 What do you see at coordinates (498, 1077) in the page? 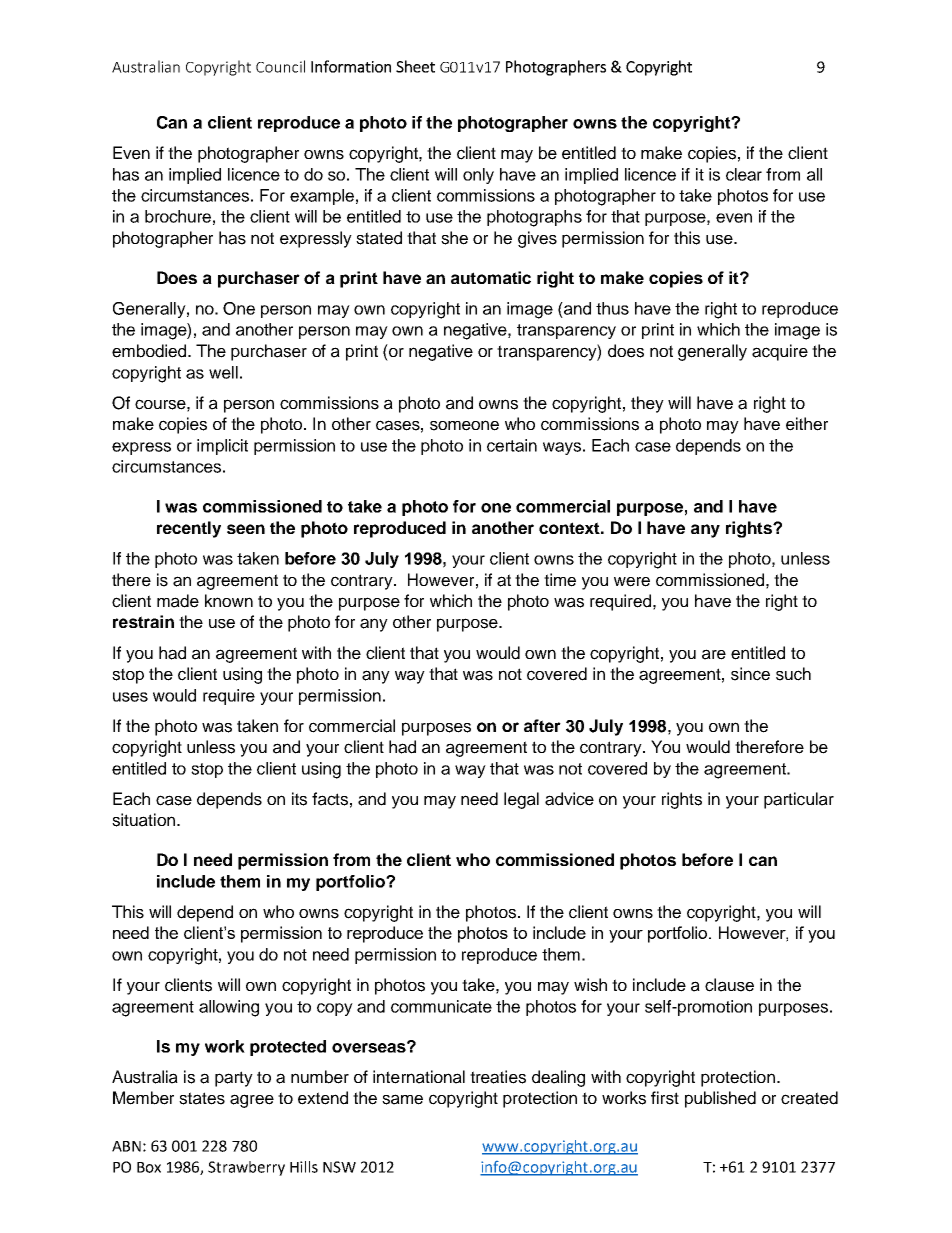
I see `treaties` at bounding box center [498, 1077].
